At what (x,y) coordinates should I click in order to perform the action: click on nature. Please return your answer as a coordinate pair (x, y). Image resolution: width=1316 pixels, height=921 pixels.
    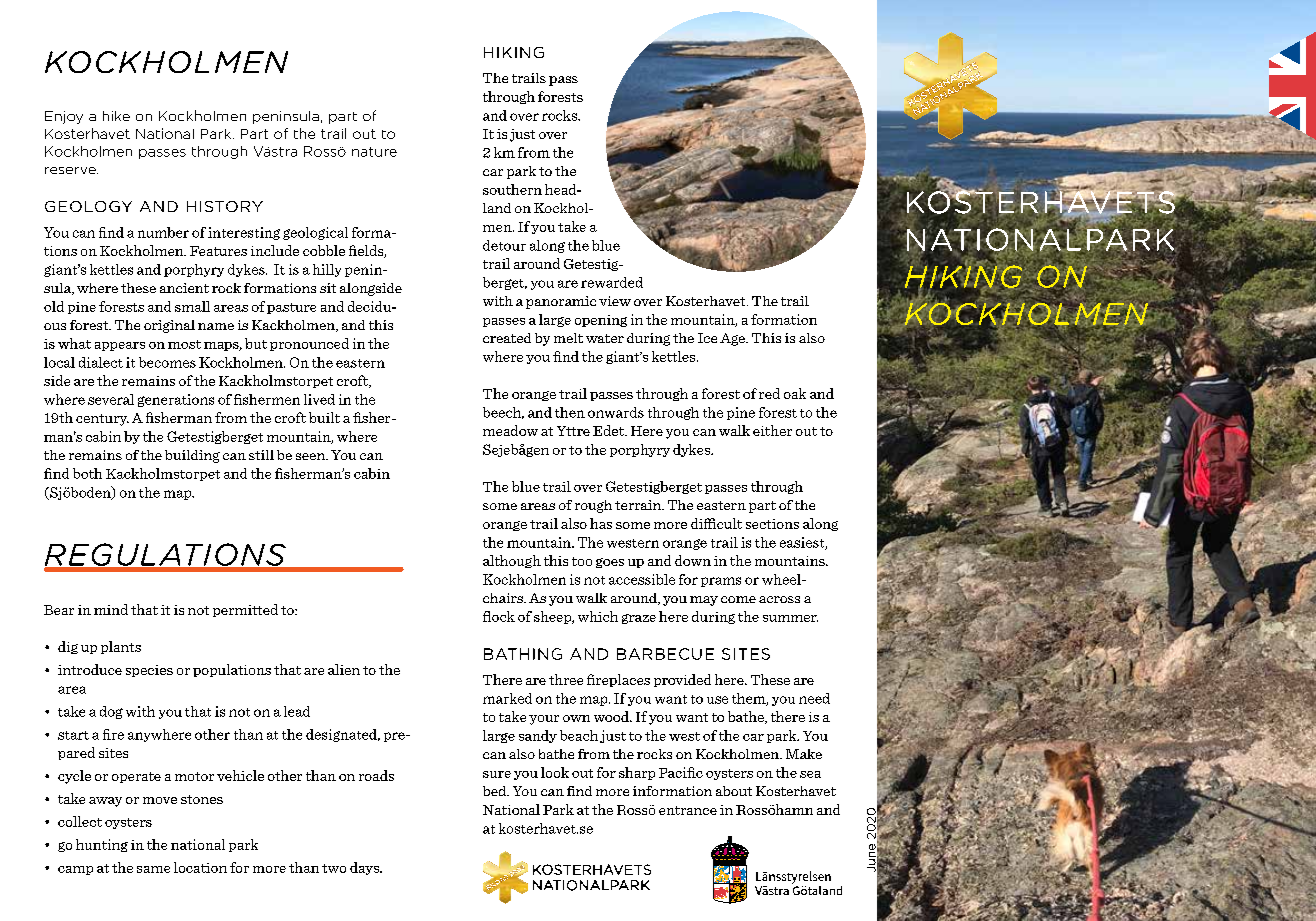
    Looking at the image, I should click on (374, 152).
